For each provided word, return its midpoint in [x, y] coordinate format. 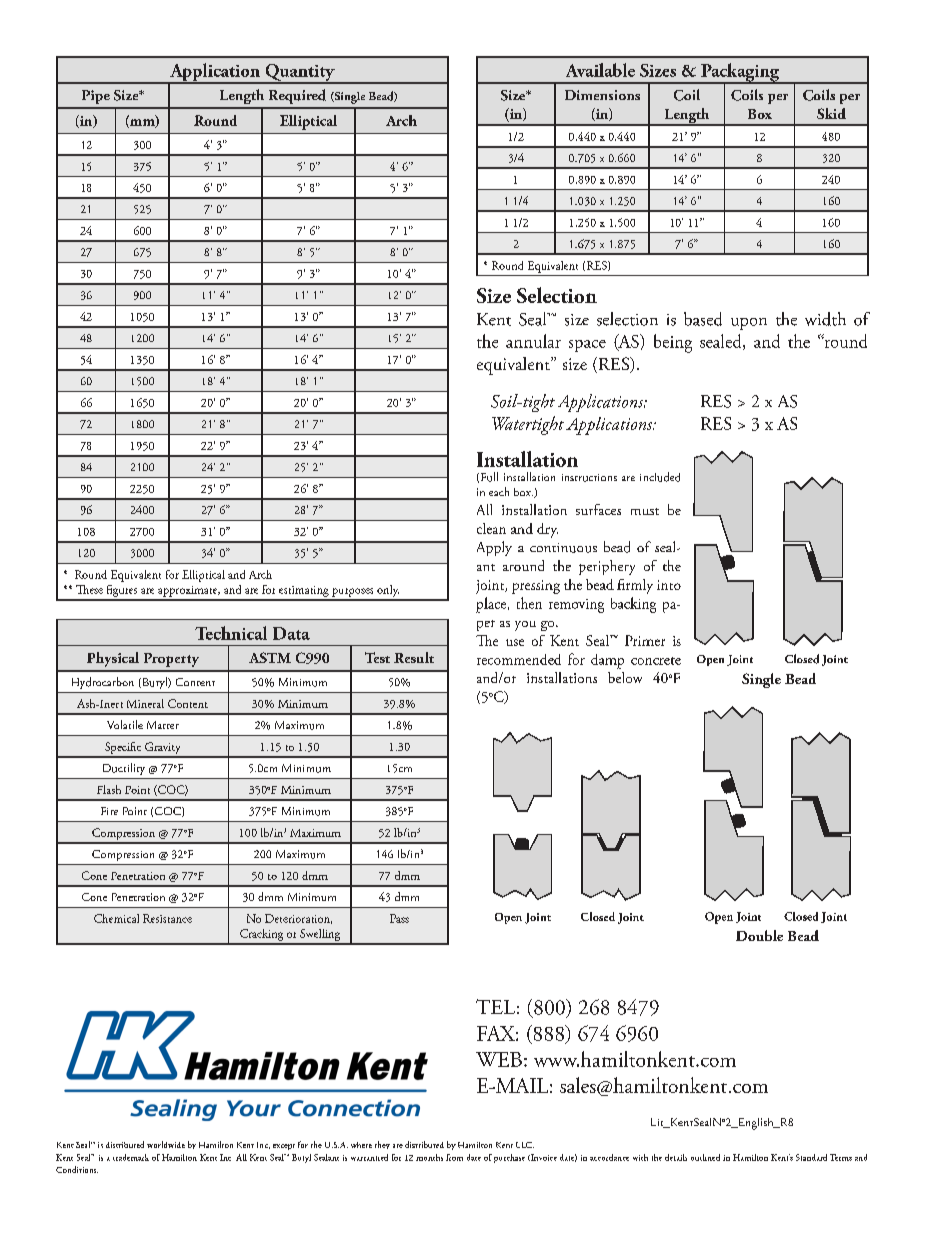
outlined [705, 1157]
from [454, 1157]
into [669, 585]
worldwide [166, 1144]
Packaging [740, 73]
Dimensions [602, 95]
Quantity [300, 74]
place [492, 605]
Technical [231, 633]
